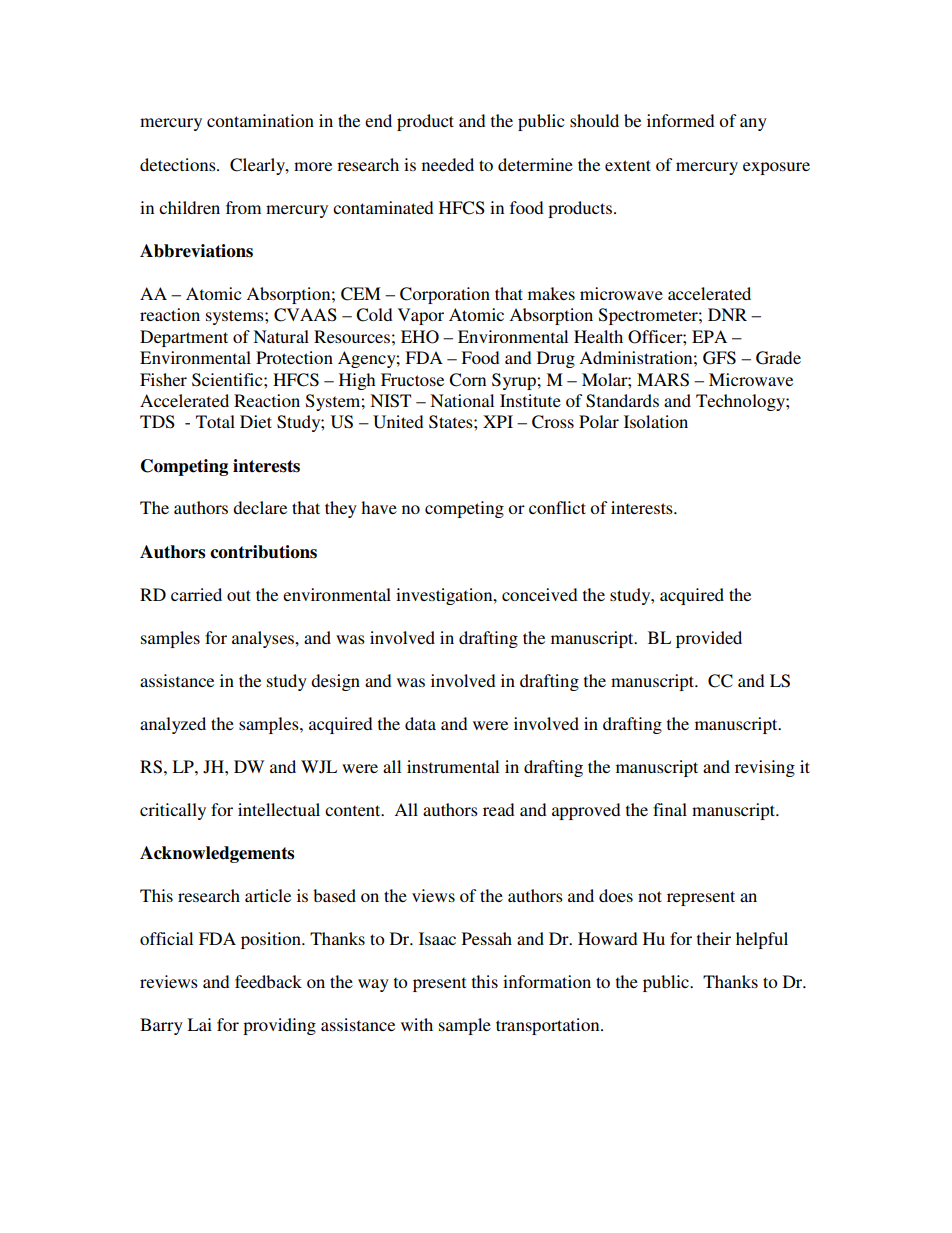 The height and width of the image is (1233, 952). I want to click on conceived, so click(540, 594).
